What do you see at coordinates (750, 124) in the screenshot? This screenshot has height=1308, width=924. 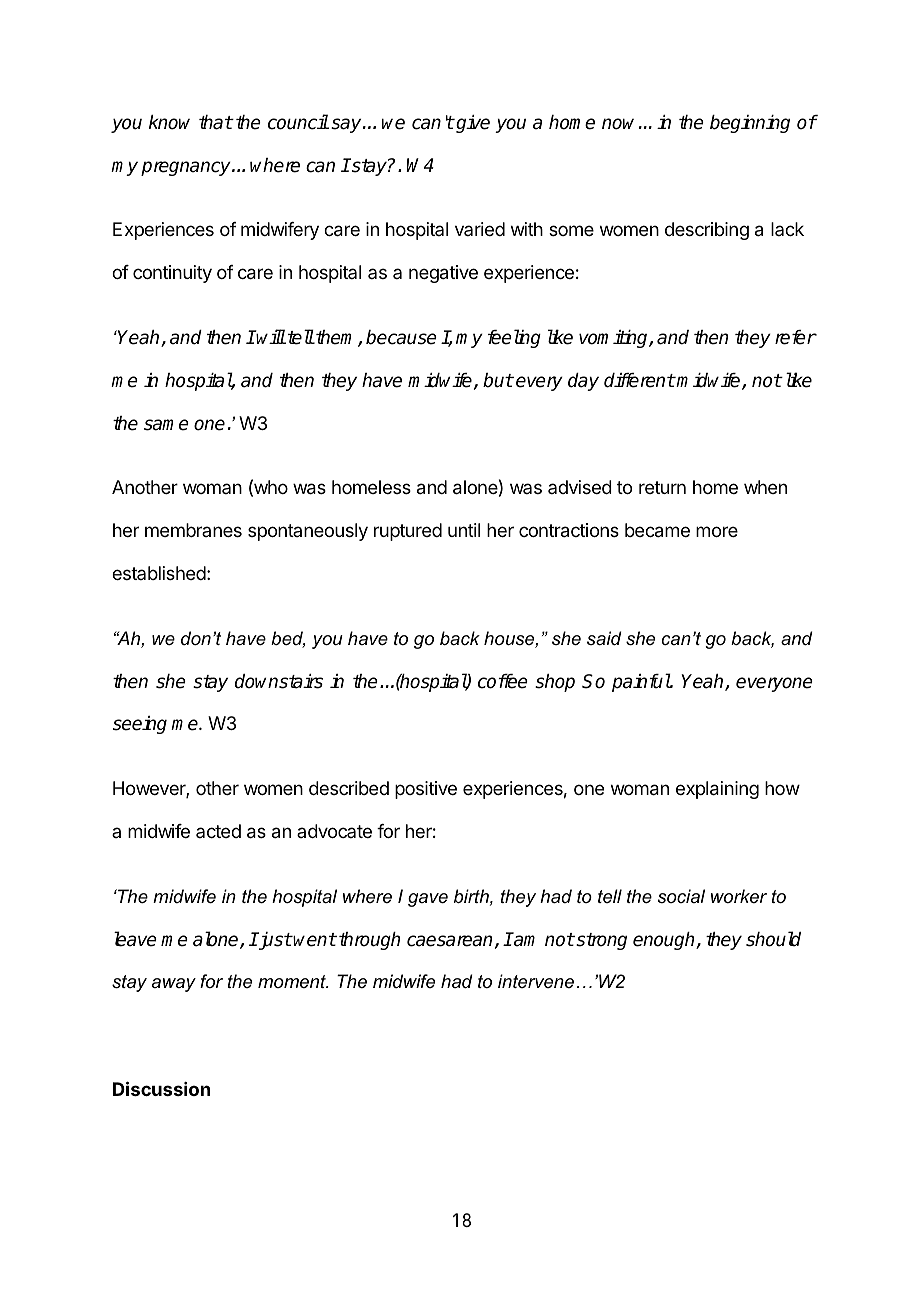 I see `beginning` at bounding box center [750, 124].
